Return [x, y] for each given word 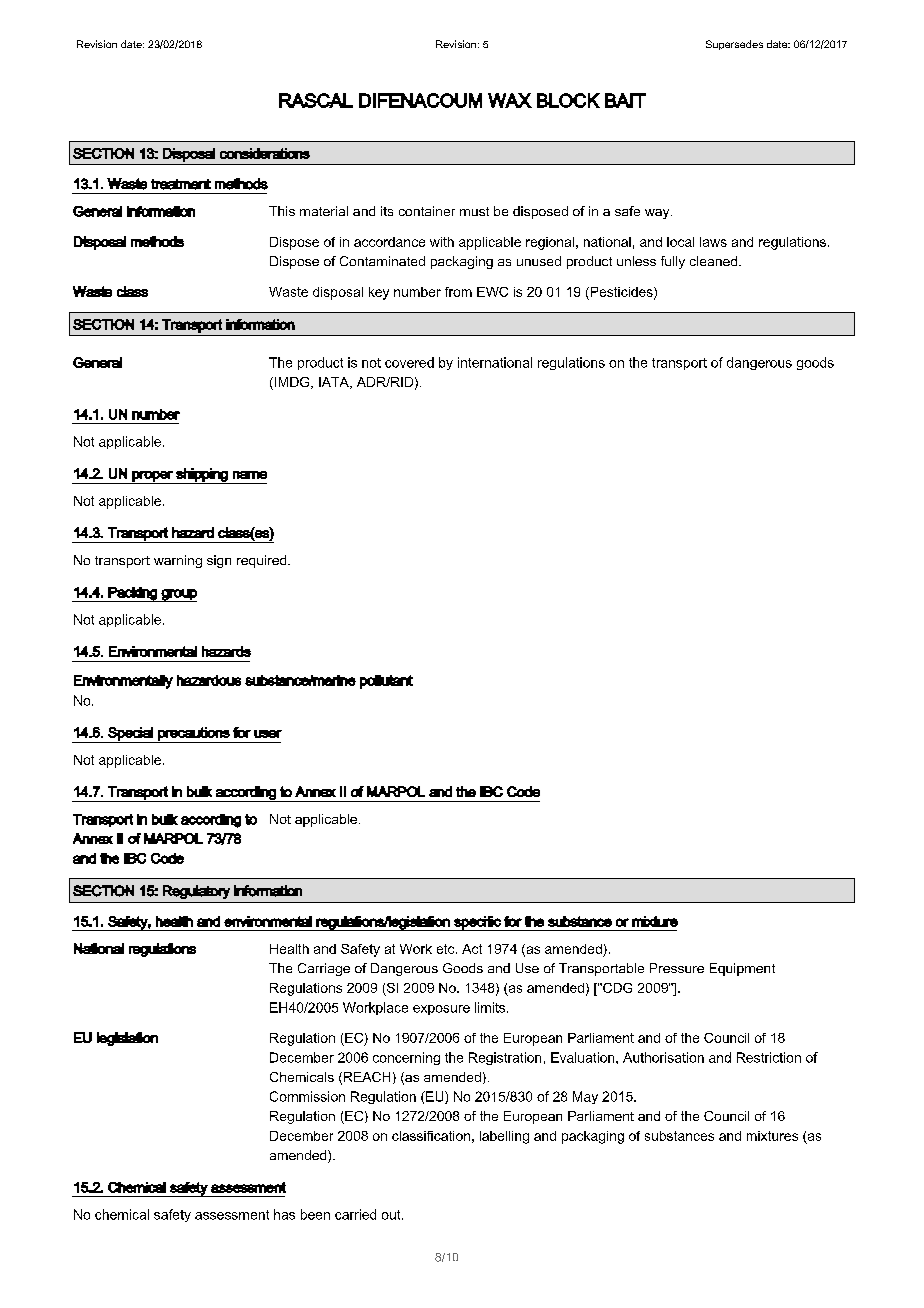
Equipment [742, 969]
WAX [510, 100]
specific [477, 923]
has [284, 1214]
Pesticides [621, 293]
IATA [335, 383]
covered [409, 362]
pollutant [386, 682]
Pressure [677, 968]
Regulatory [196, 892]
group [178, 595]
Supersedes [734, 45]
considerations [265, 153]
